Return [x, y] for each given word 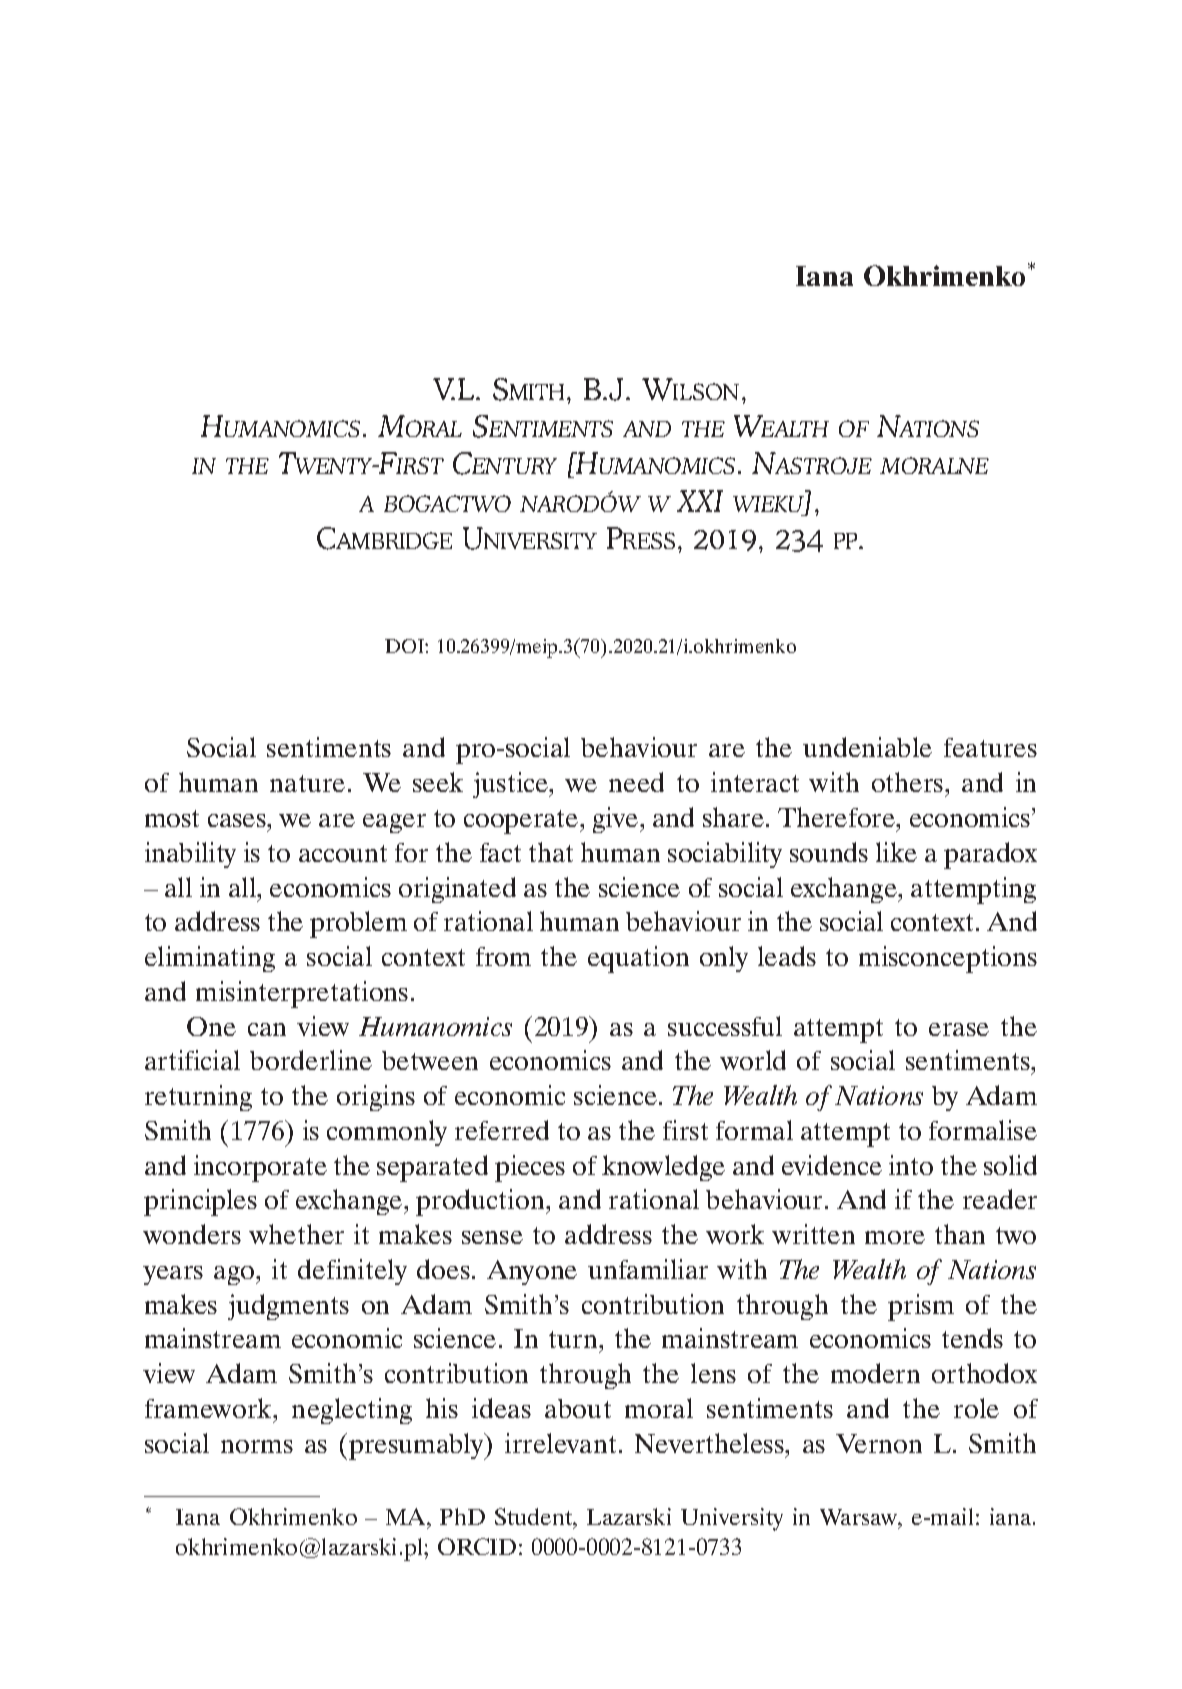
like [896, 852]
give [617, 820]
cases [238, 820]
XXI [700, 501]
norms [257, 1446]
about [578, 1408]
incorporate [260, 1168]
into [911, 1165]
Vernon [879, 1443]
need [636, 782]
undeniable [867, 747]
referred [502, 1130]
